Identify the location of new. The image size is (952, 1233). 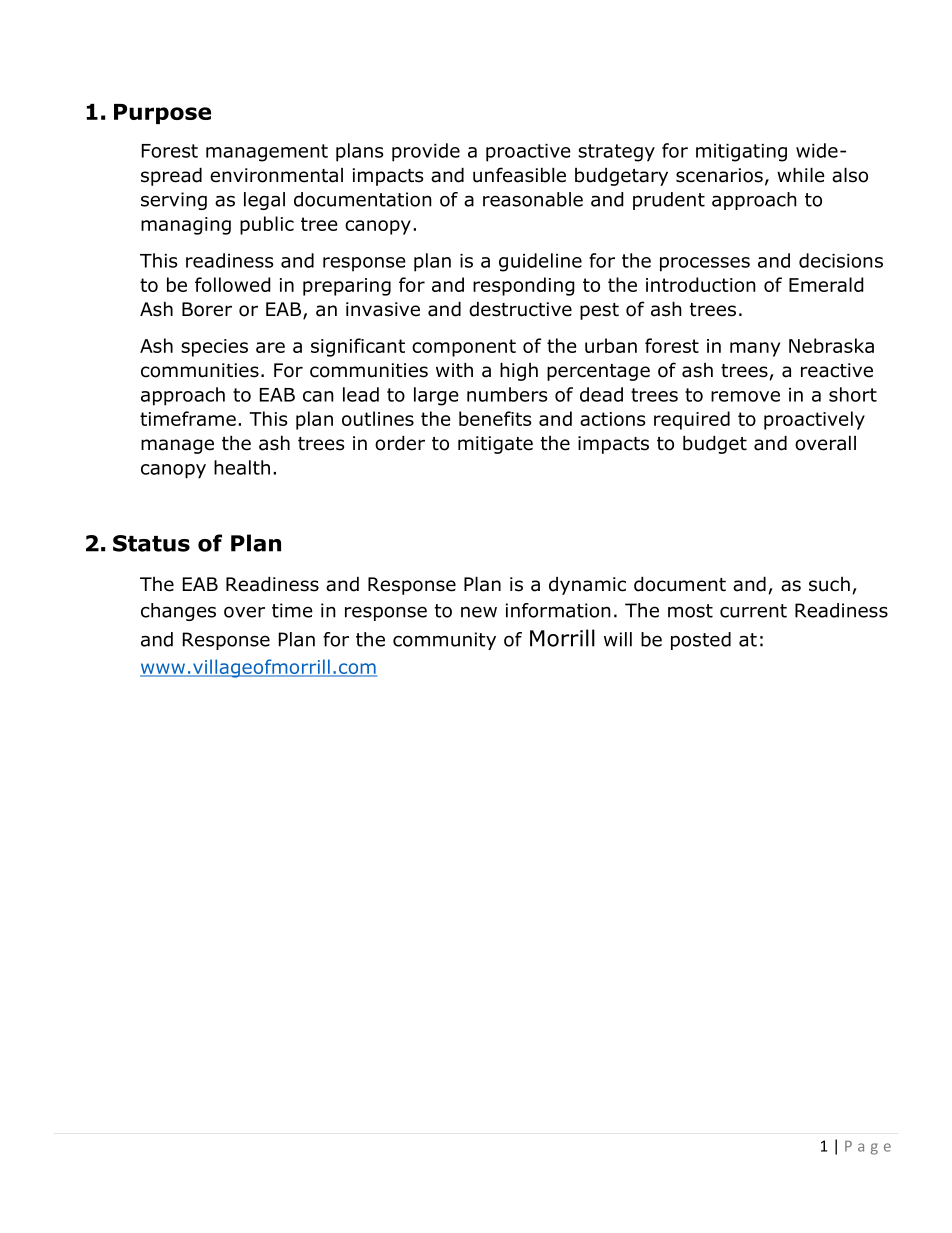
(479, 612).
